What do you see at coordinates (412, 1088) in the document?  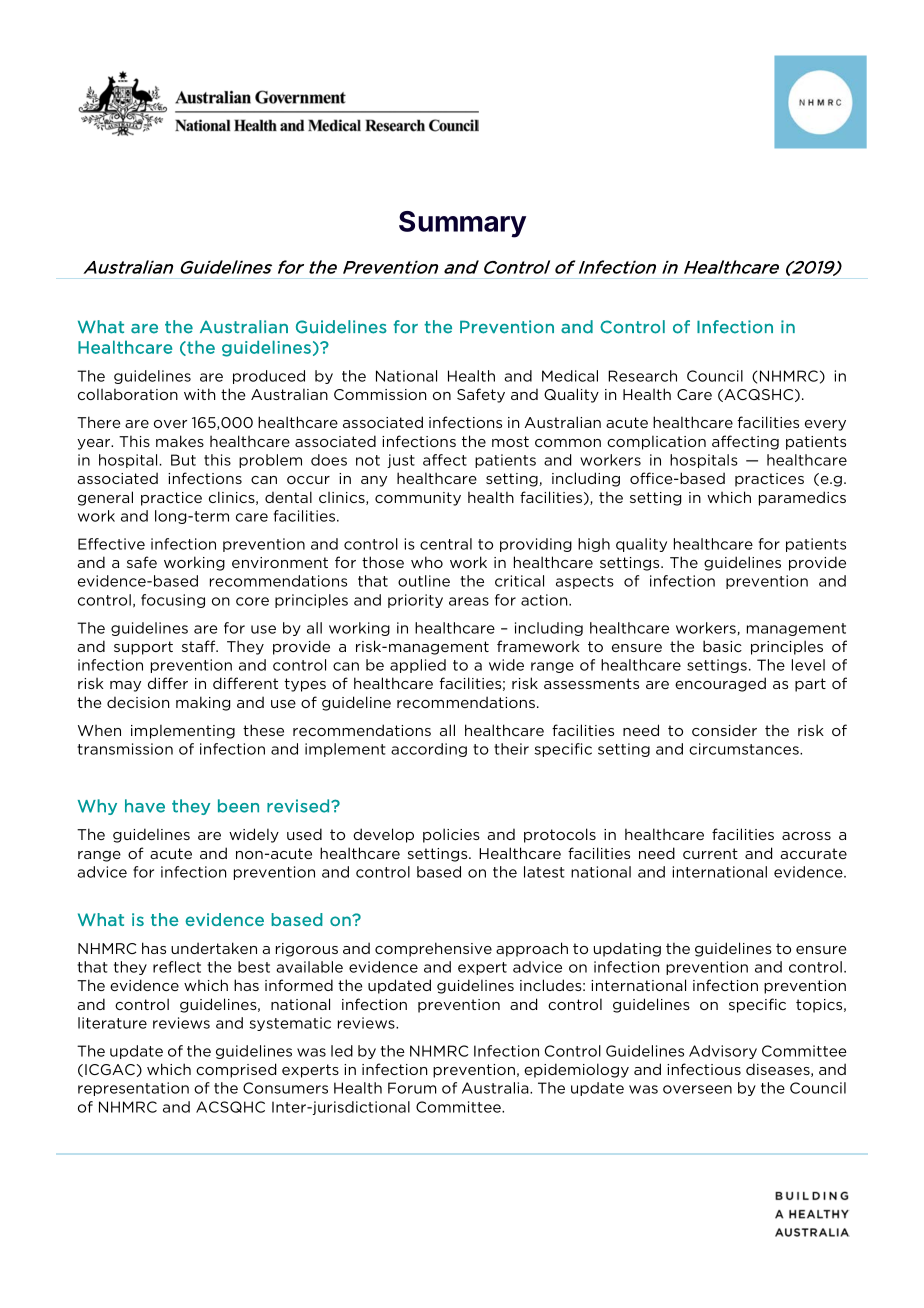 I see `Forum` at bounding box center [412, 1088].
